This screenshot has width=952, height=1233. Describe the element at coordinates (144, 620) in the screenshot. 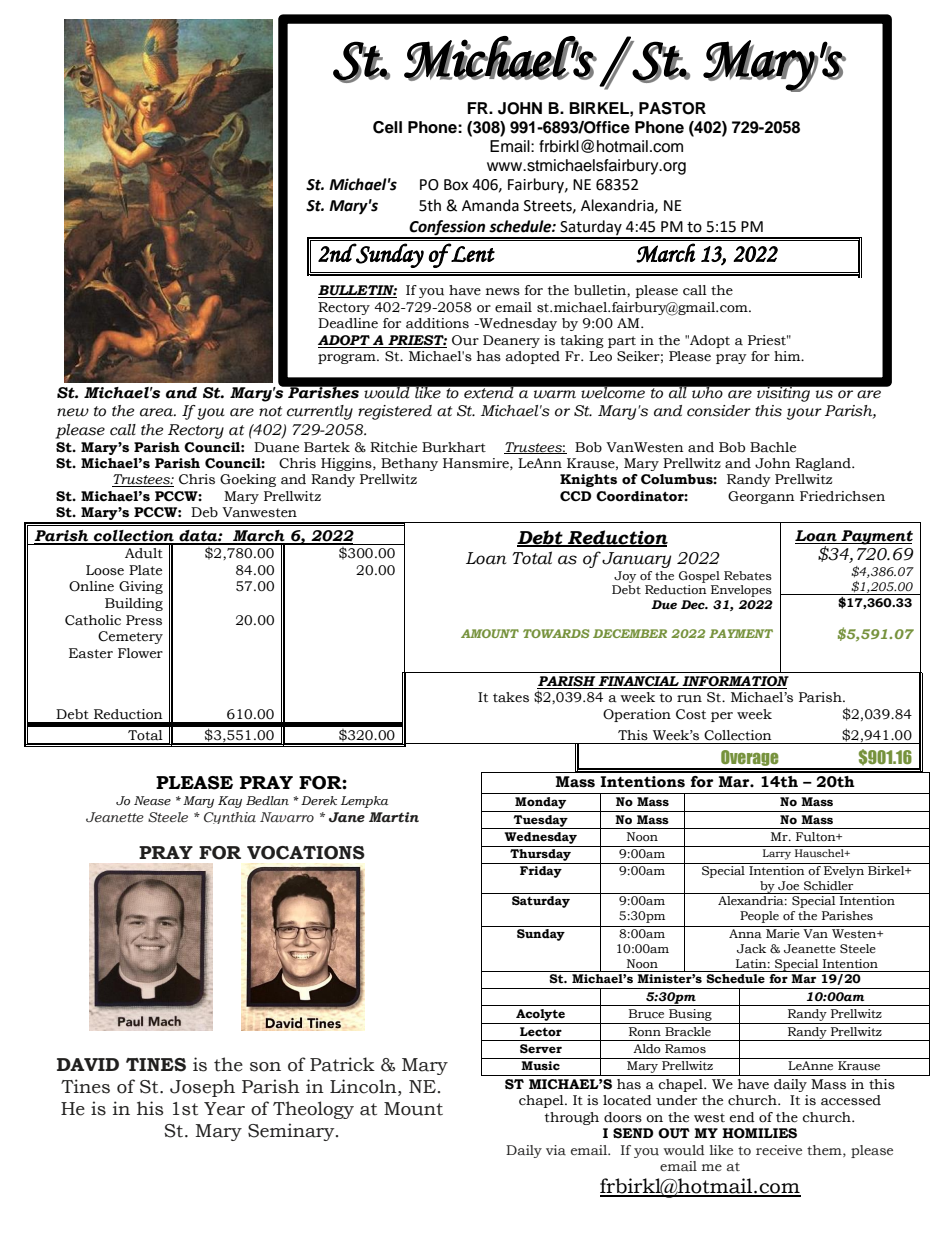

I see `Press` at that location.
